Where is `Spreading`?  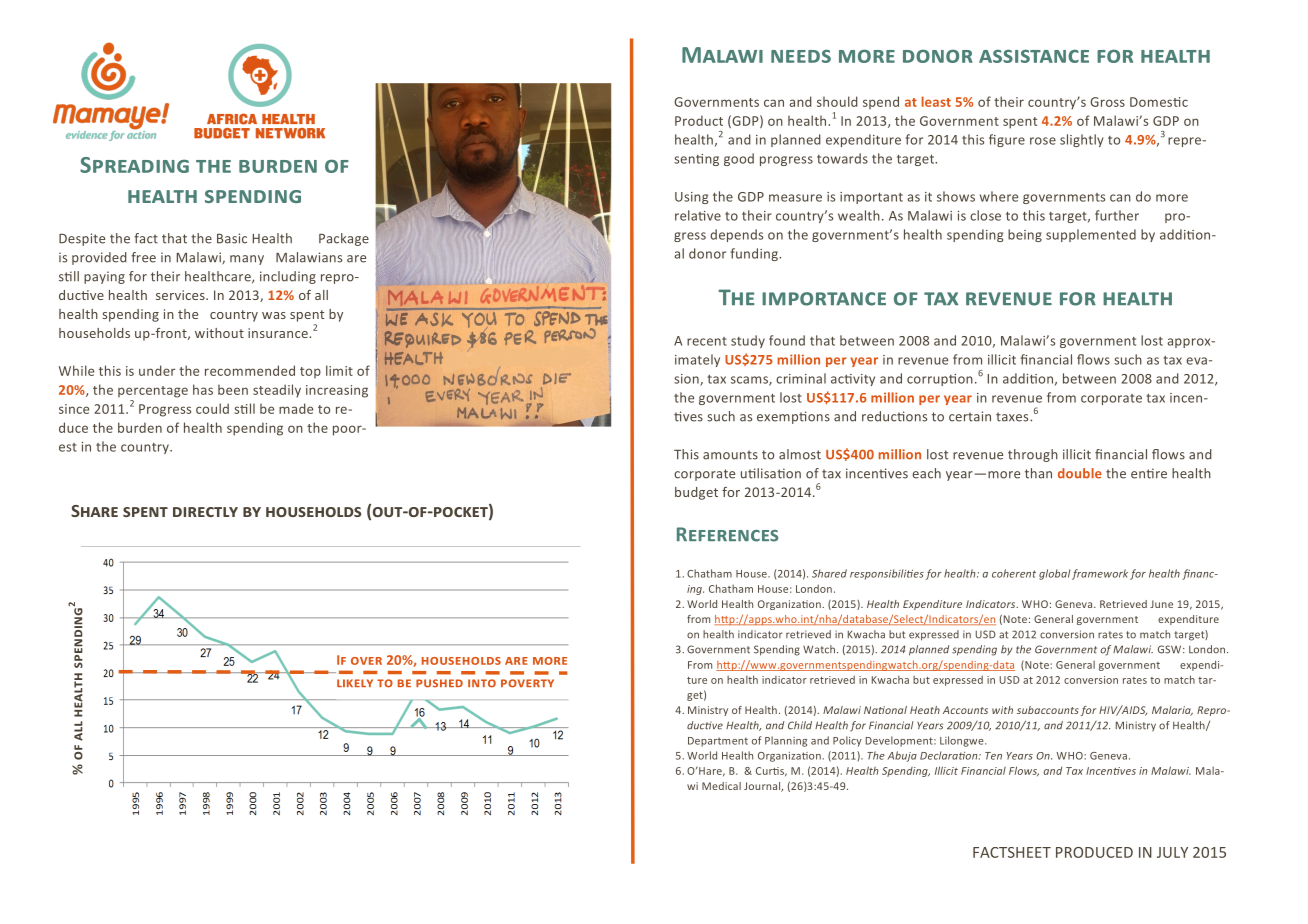
Spreading is located at coordinates (134, 165).
